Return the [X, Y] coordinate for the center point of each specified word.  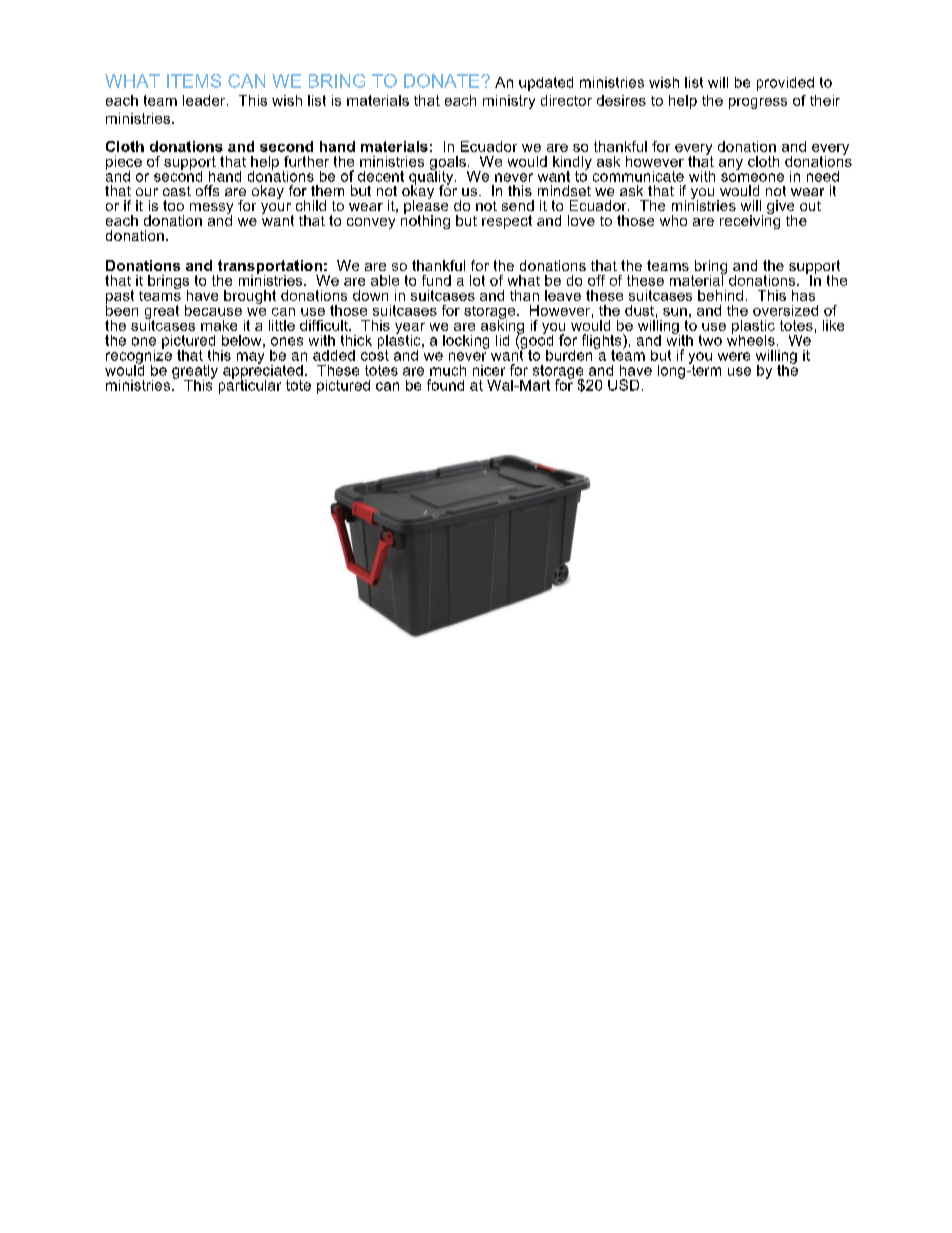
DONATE [443, 81]
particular [250, 385]
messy [211, 210]
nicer [489, 370]
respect [507, 222]
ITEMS [194, 81]
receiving [750, 221]
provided [785, 84]
